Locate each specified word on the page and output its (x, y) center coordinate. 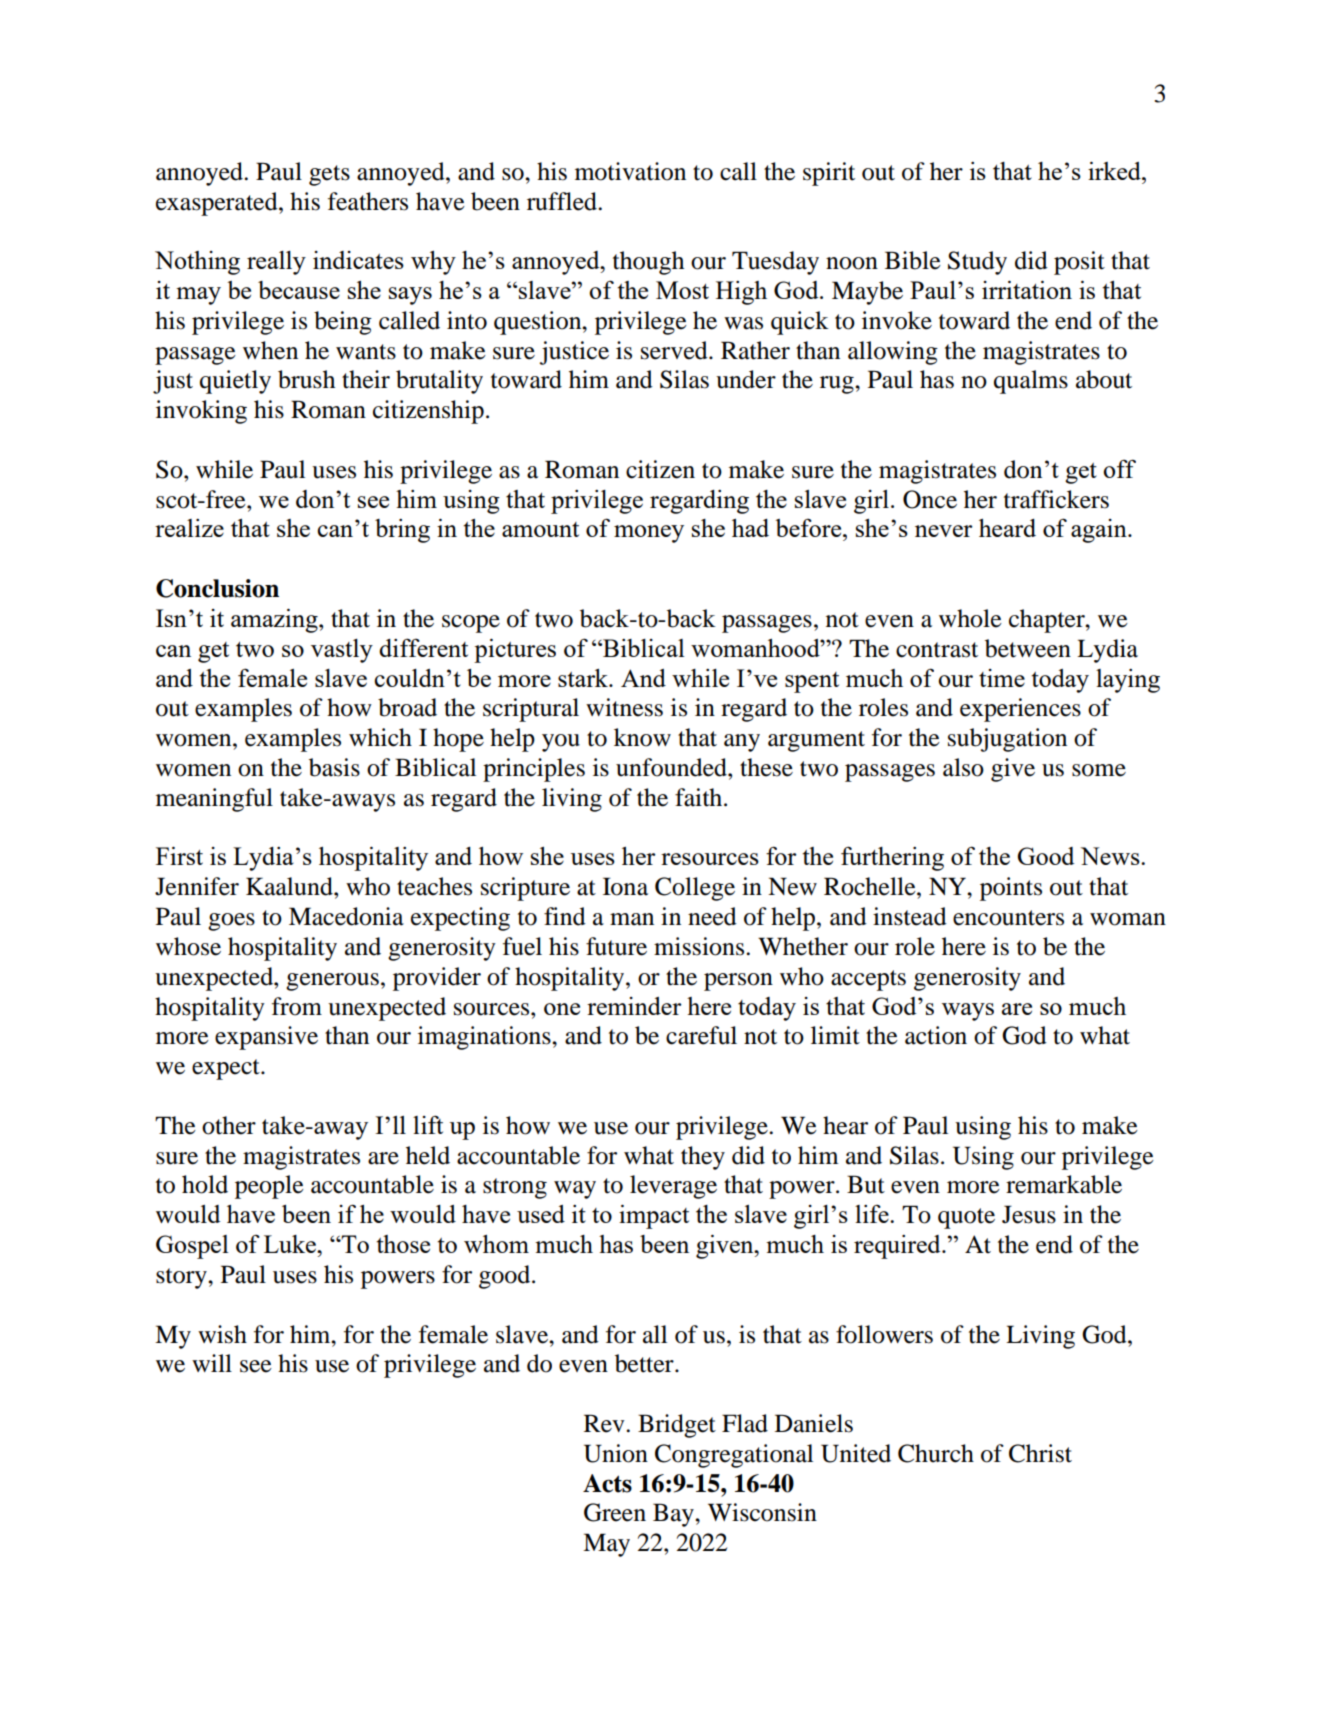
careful (701, 1035)
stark (584, 678)
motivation (630, 171)
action (936, 1035)
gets (329, 175)
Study (977, 263)
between (1028, 648)
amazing (275, 621)
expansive (266, 1038)
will (212, 1363)
